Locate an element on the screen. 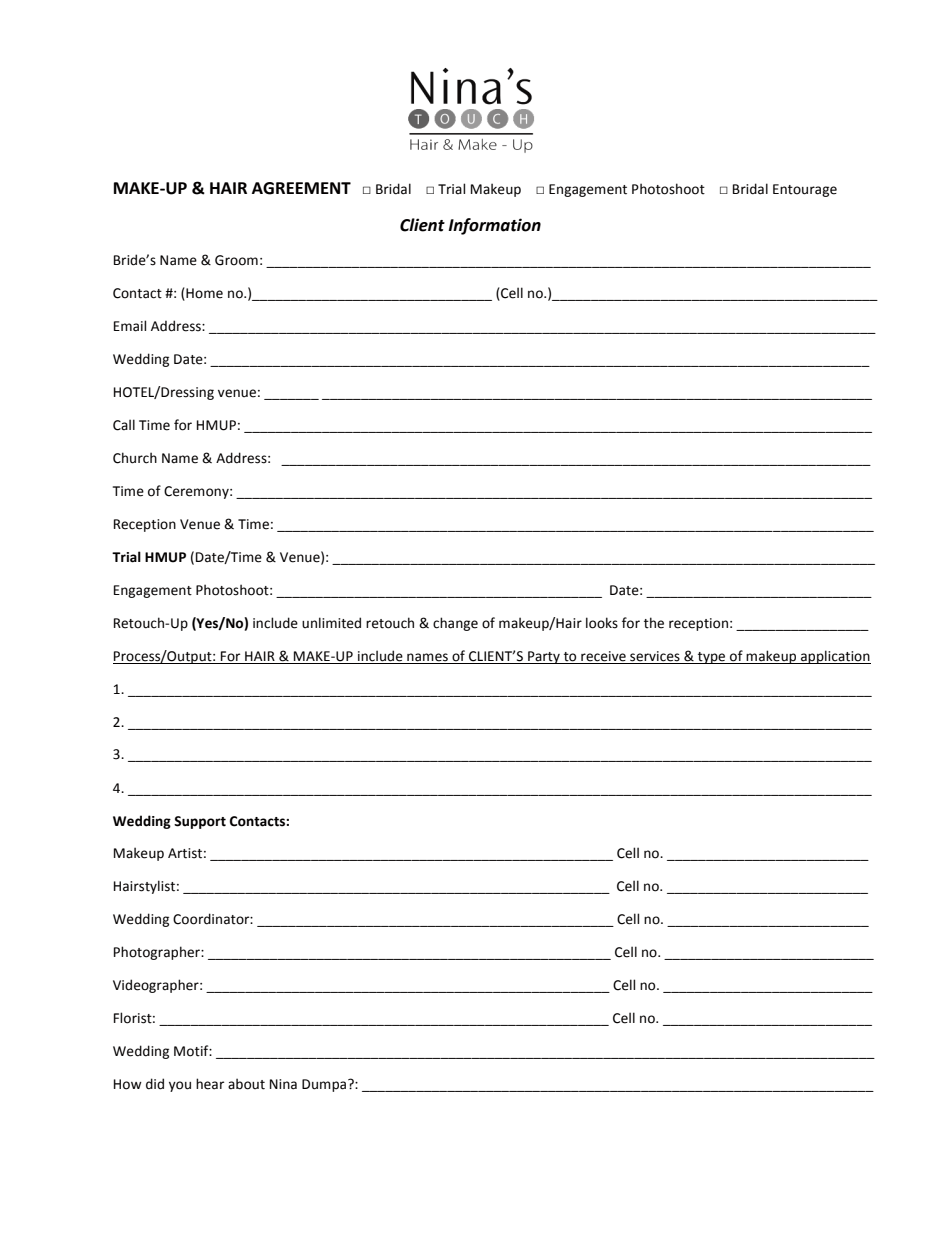 The width and height of the screenshot is (952, 1233). Support is located at coordinates (200, 822).
